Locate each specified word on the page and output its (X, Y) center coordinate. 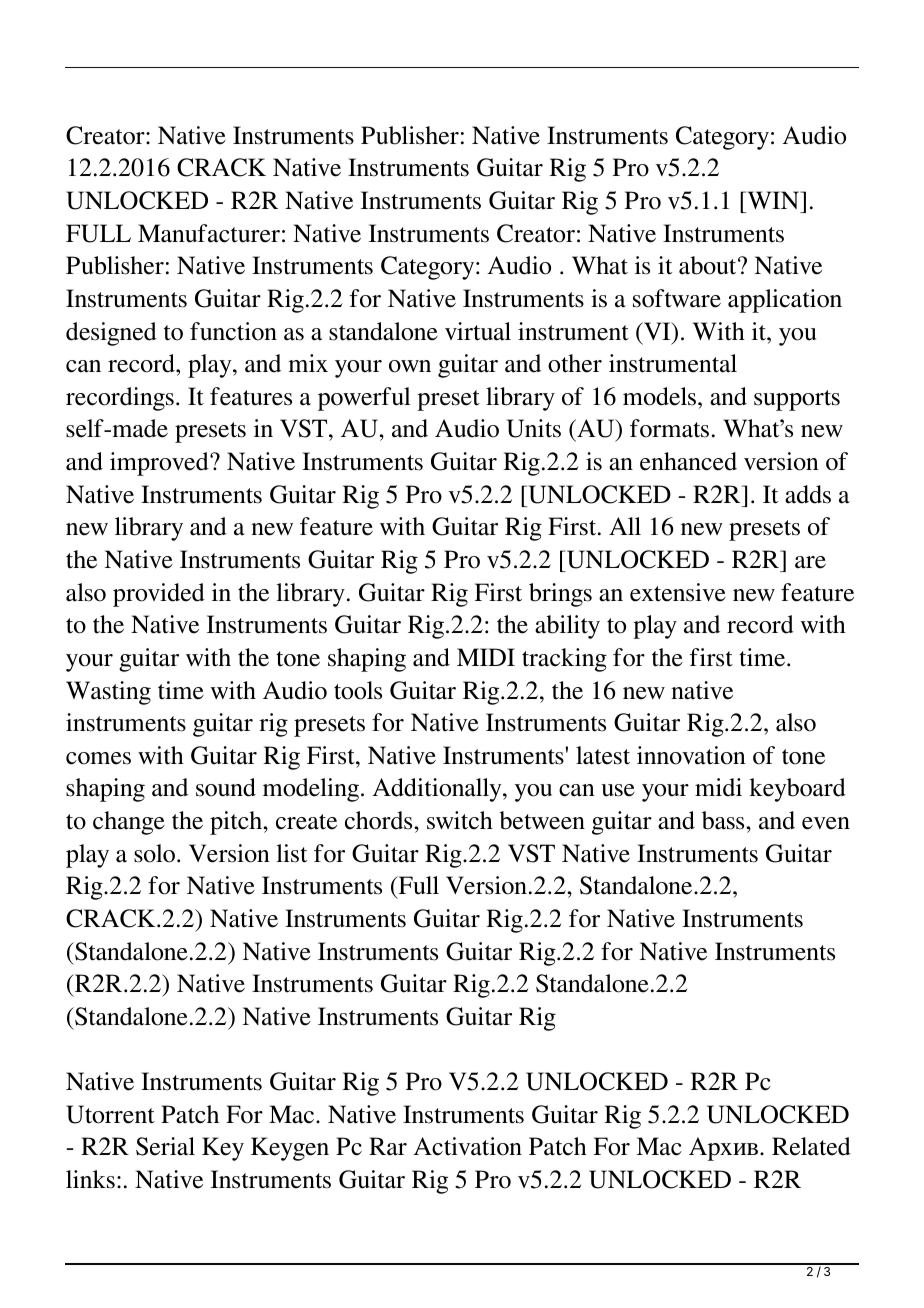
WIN (773, 200)
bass (724, 820)
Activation (467, 1146)
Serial (165, 1146)
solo (154, 853)
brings (560, 595)
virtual (478, 331)
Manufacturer (209, 233)
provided (159, 595)
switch (460, 820)
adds (808, 494)
